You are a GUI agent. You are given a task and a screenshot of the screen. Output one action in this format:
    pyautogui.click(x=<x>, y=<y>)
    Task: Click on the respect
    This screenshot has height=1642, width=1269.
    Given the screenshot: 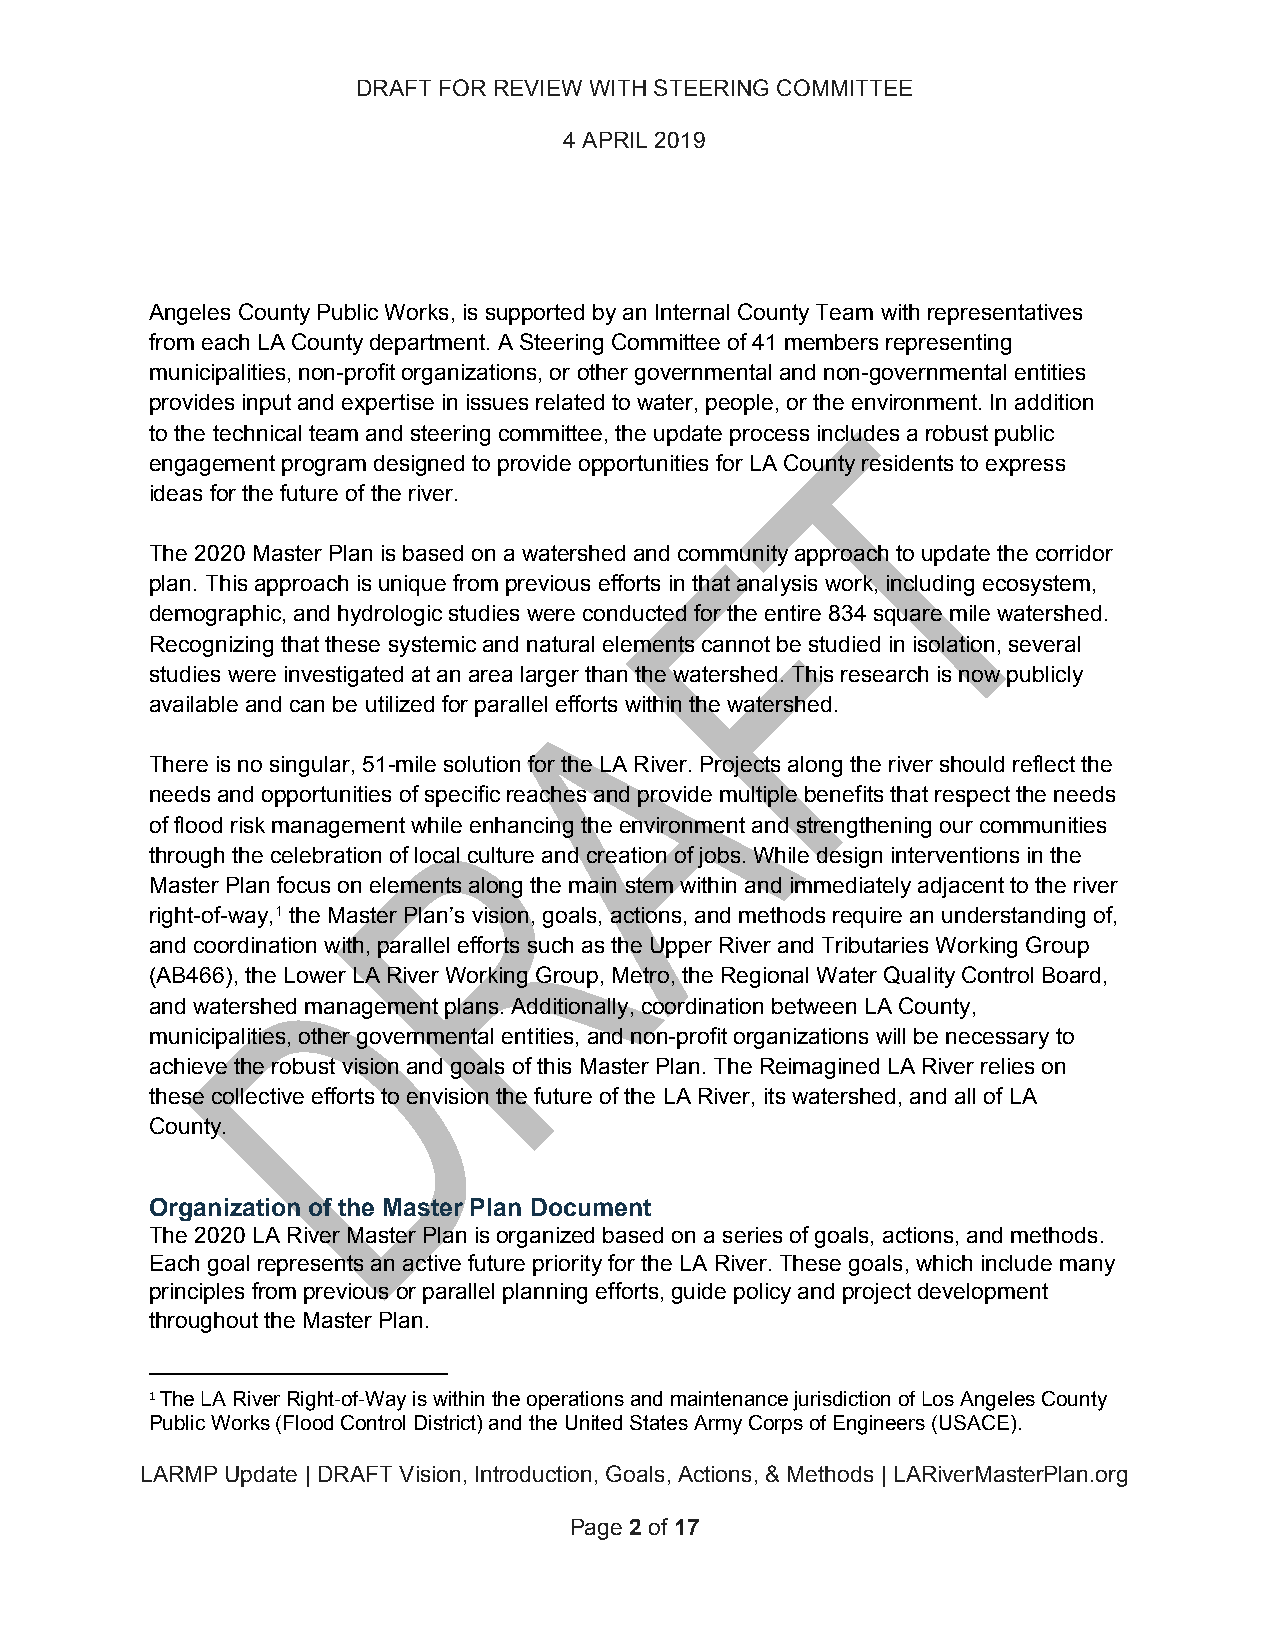 What is the action you would take?
    pyautogui.click(x=972, y=796)
